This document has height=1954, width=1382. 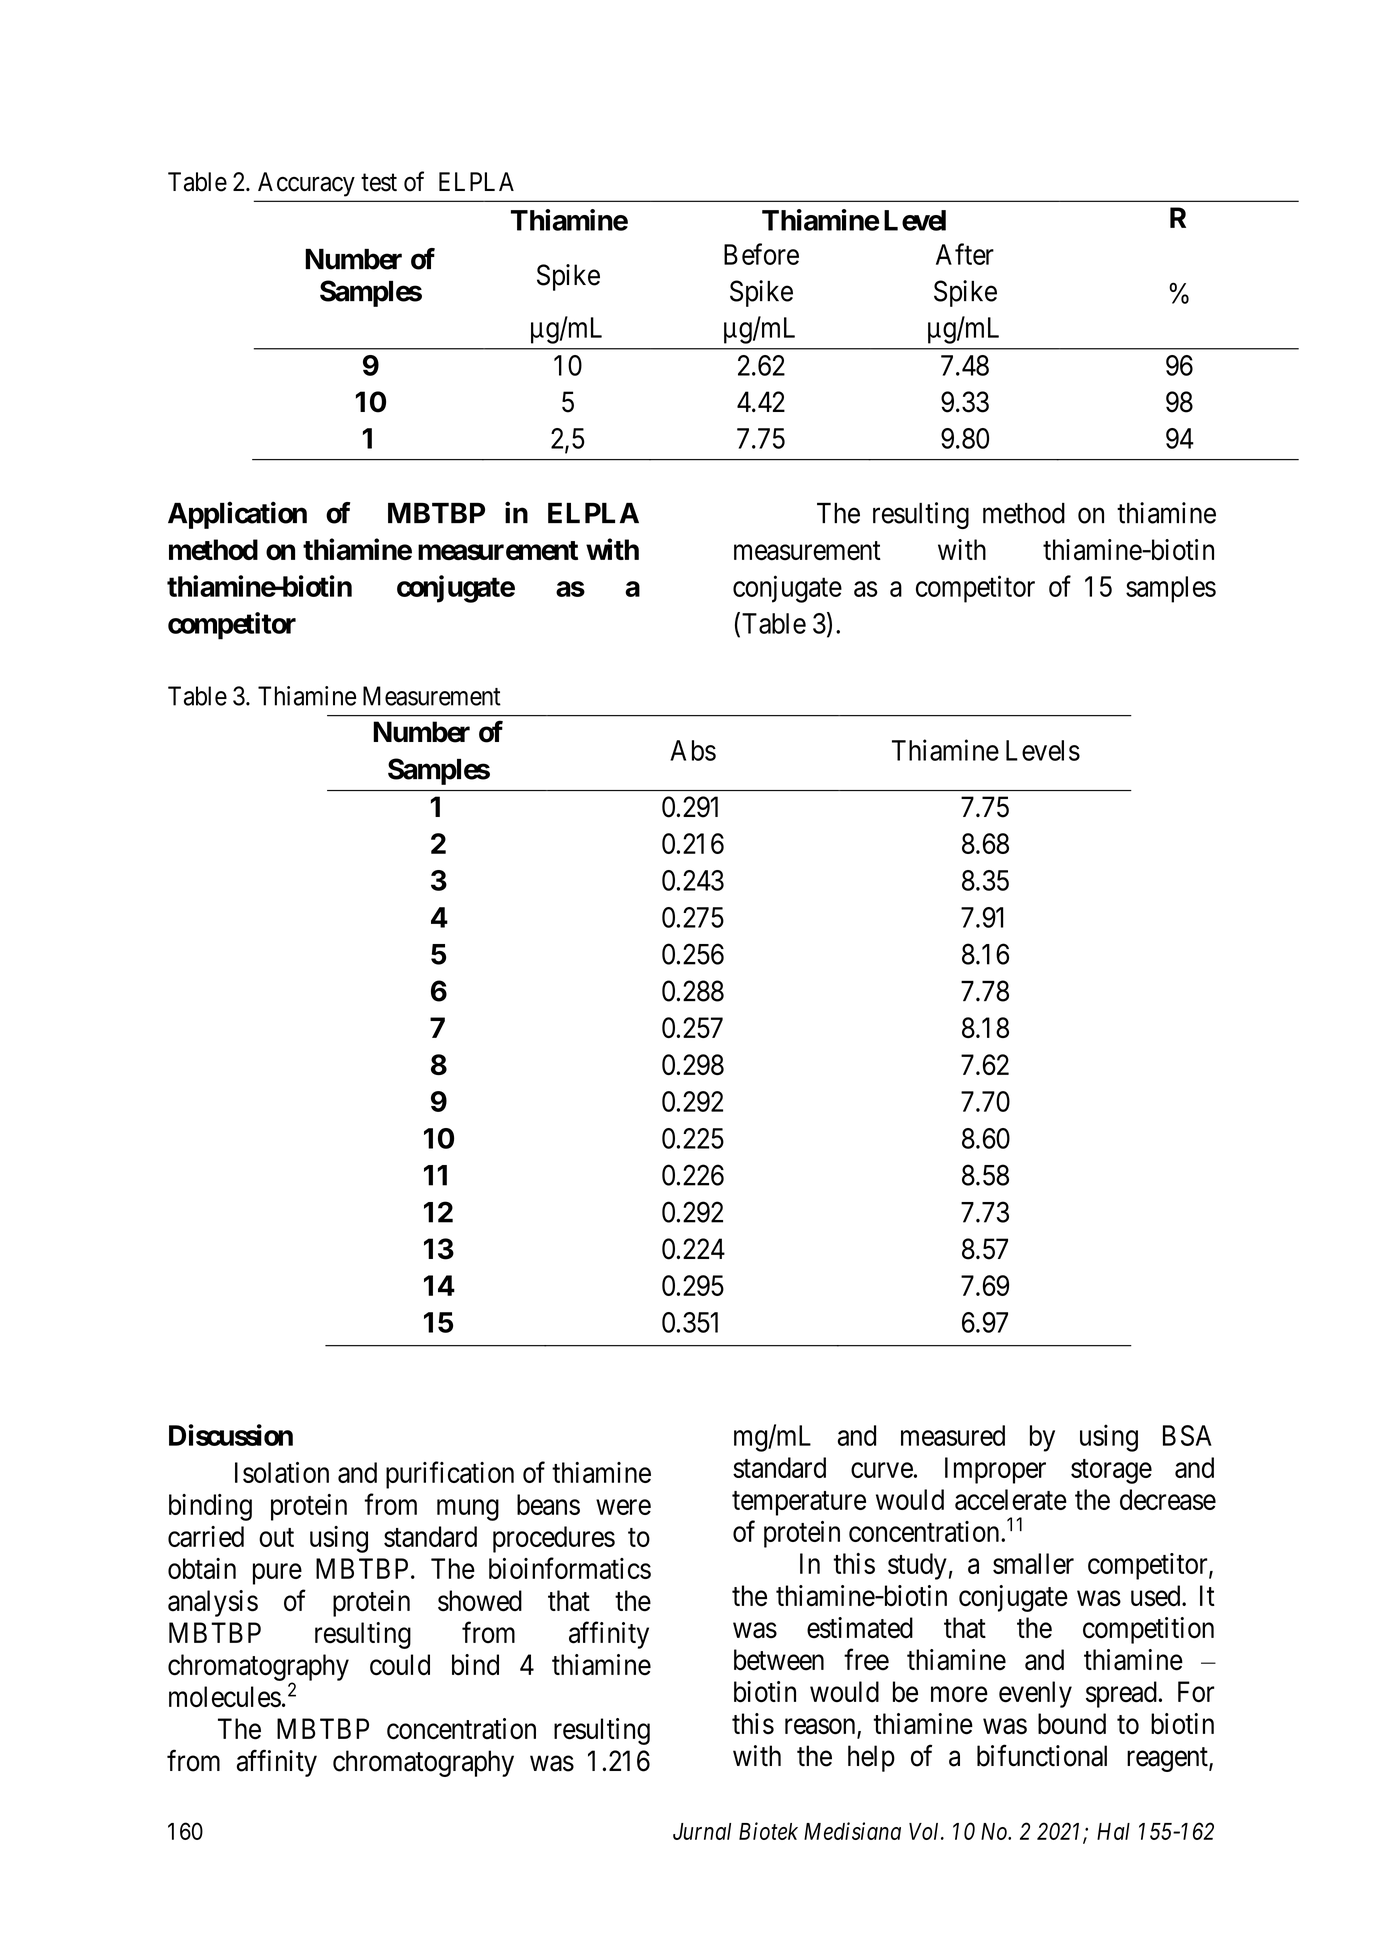 I want to click on Jurnal, so click(x=702, y=1831).
